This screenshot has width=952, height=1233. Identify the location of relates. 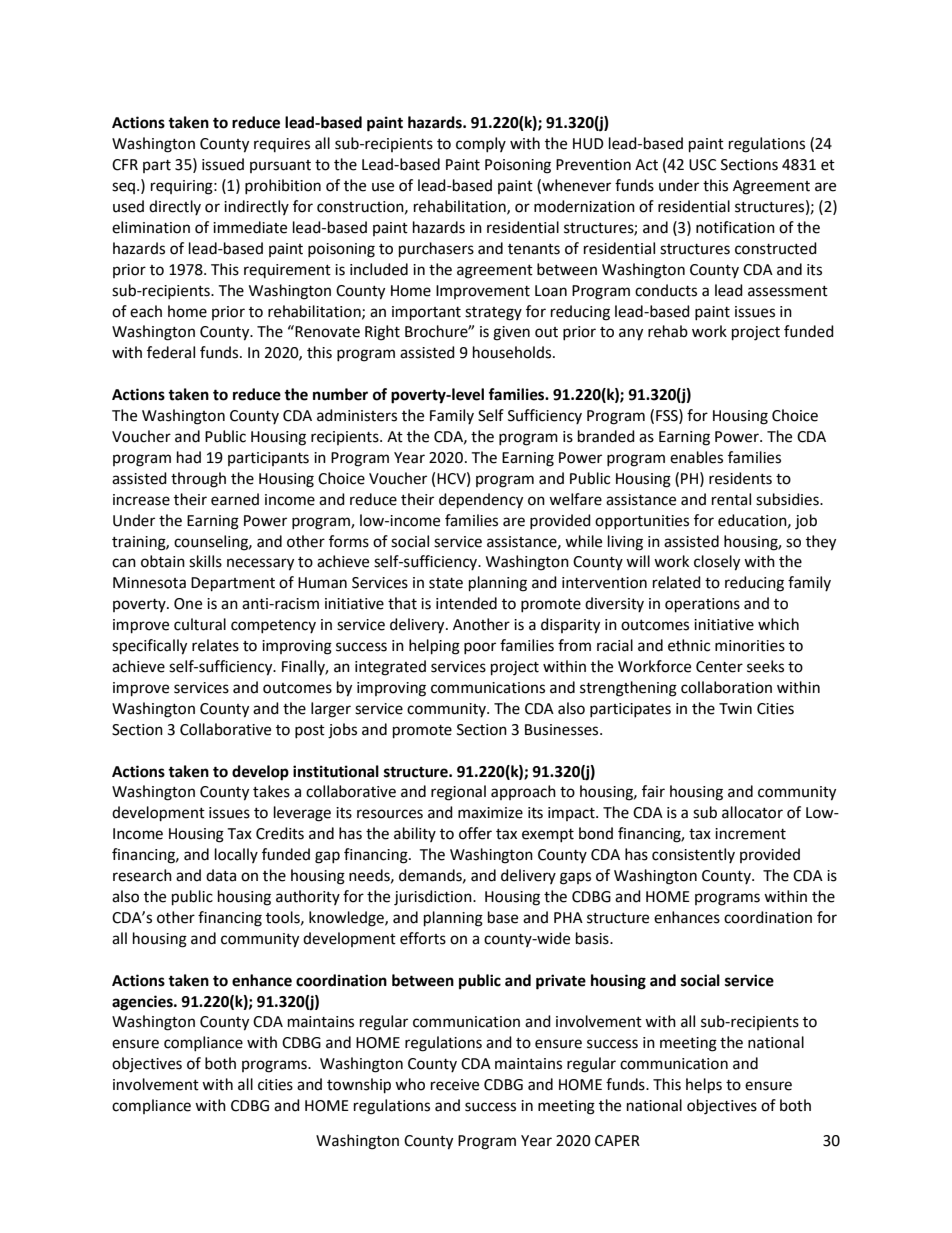
(215, 645).
